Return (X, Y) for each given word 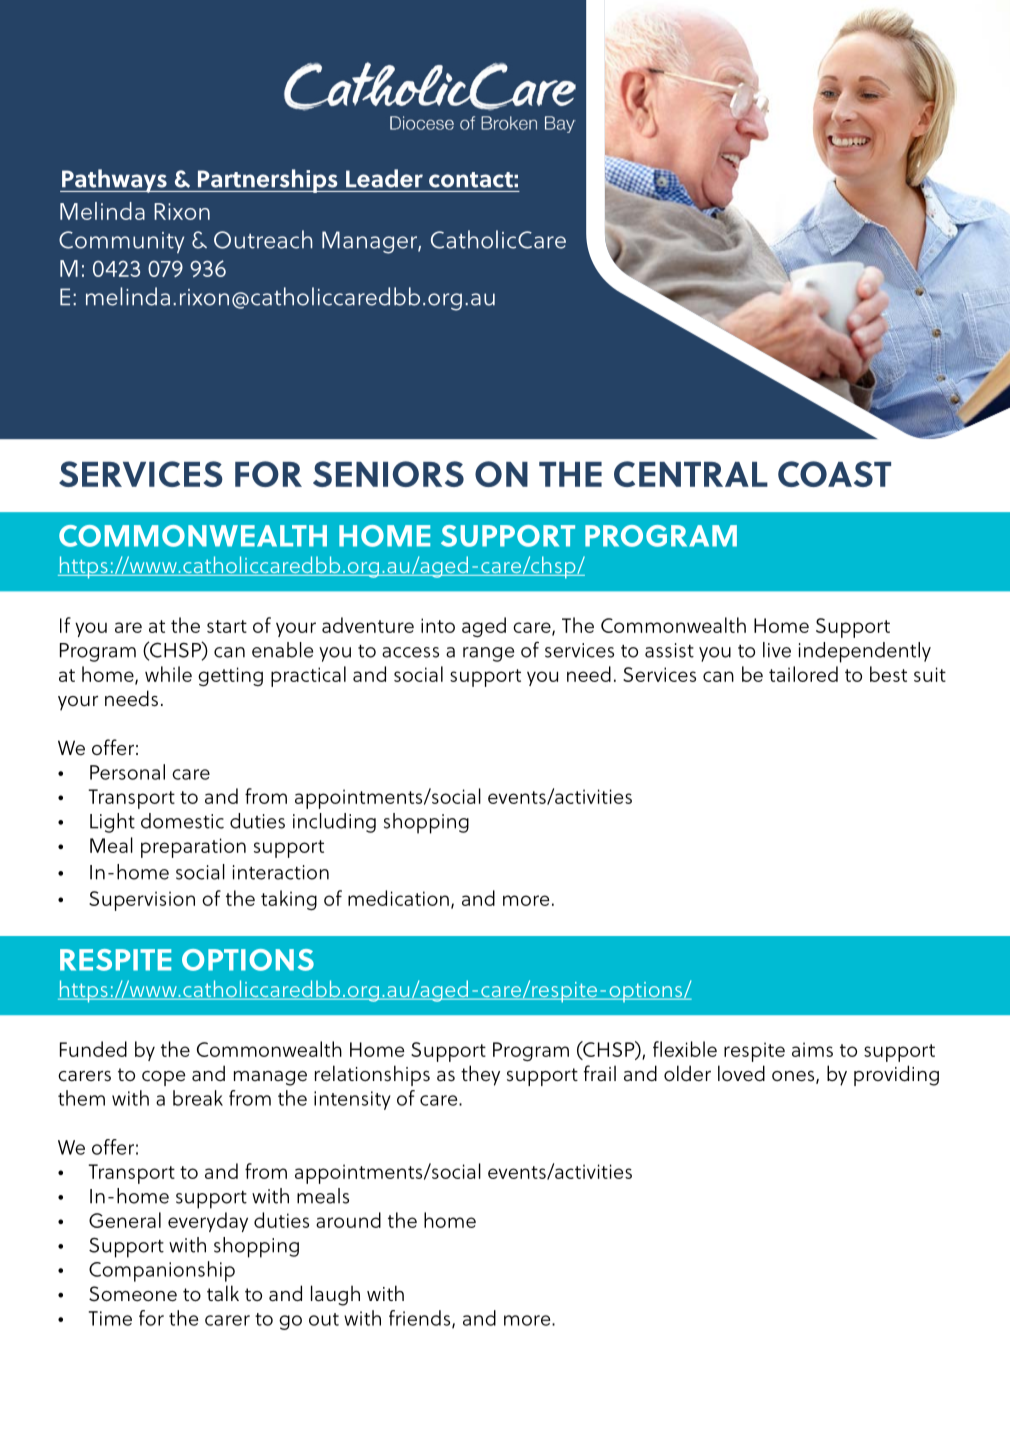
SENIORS (388, 474)
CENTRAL (691, 474)
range (488, 654)
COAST (834, 474)
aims (812, 1049)
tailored (803, 674)
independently (865, 652)
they (480, 1075)
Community (121, 242)
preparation (193, 848)
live (777, 650)
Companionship (162, 1271)
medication (398, 898)
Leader (384, 178)
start (227, 626)
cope (163, 1078)
